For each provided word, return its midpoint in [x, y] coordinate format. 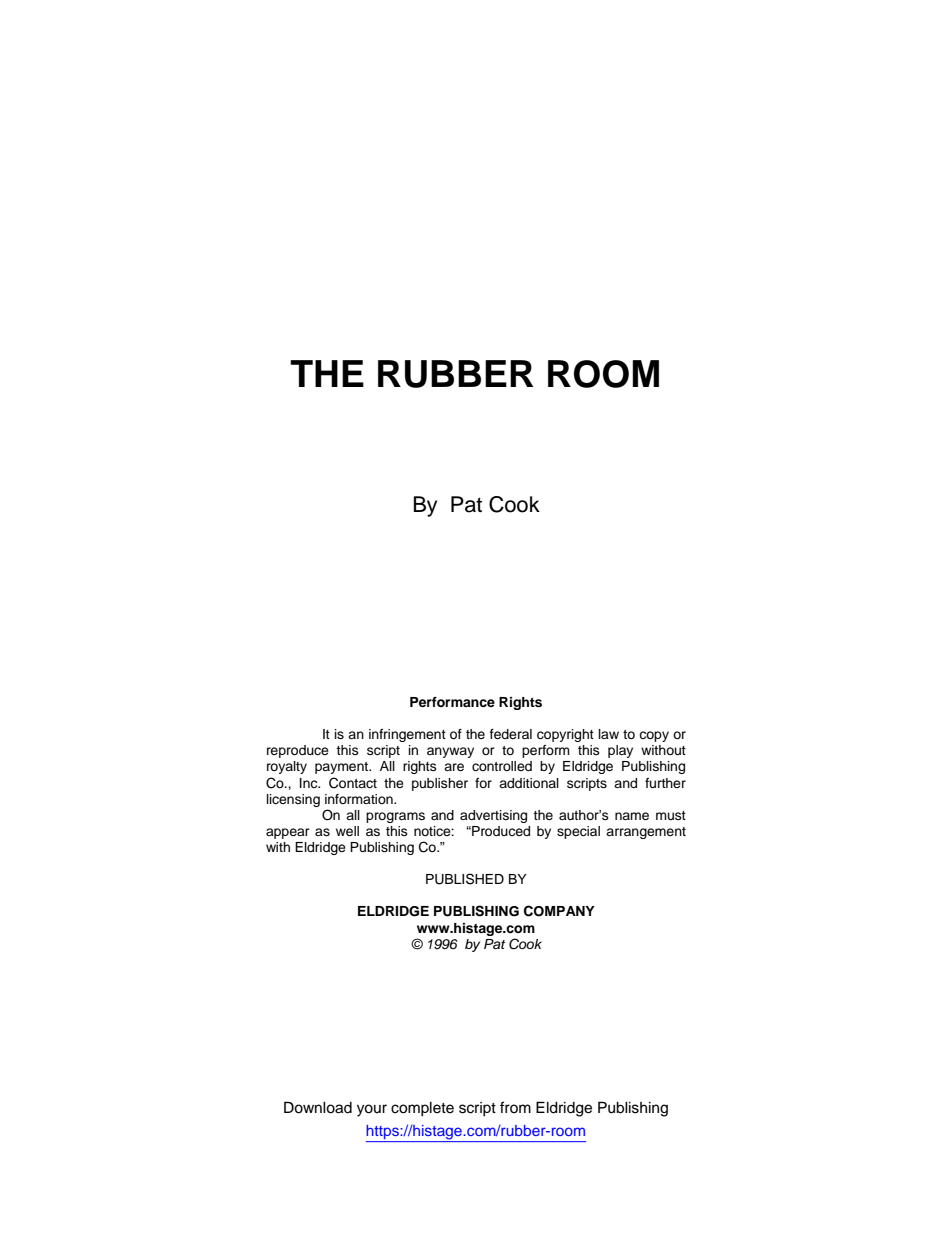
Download [318, 1107]
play [620, 751]
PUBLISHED [465, 879]
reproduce [298, 751]
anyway [450, 752]
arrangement [646, 833]
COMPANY [559, 911]
